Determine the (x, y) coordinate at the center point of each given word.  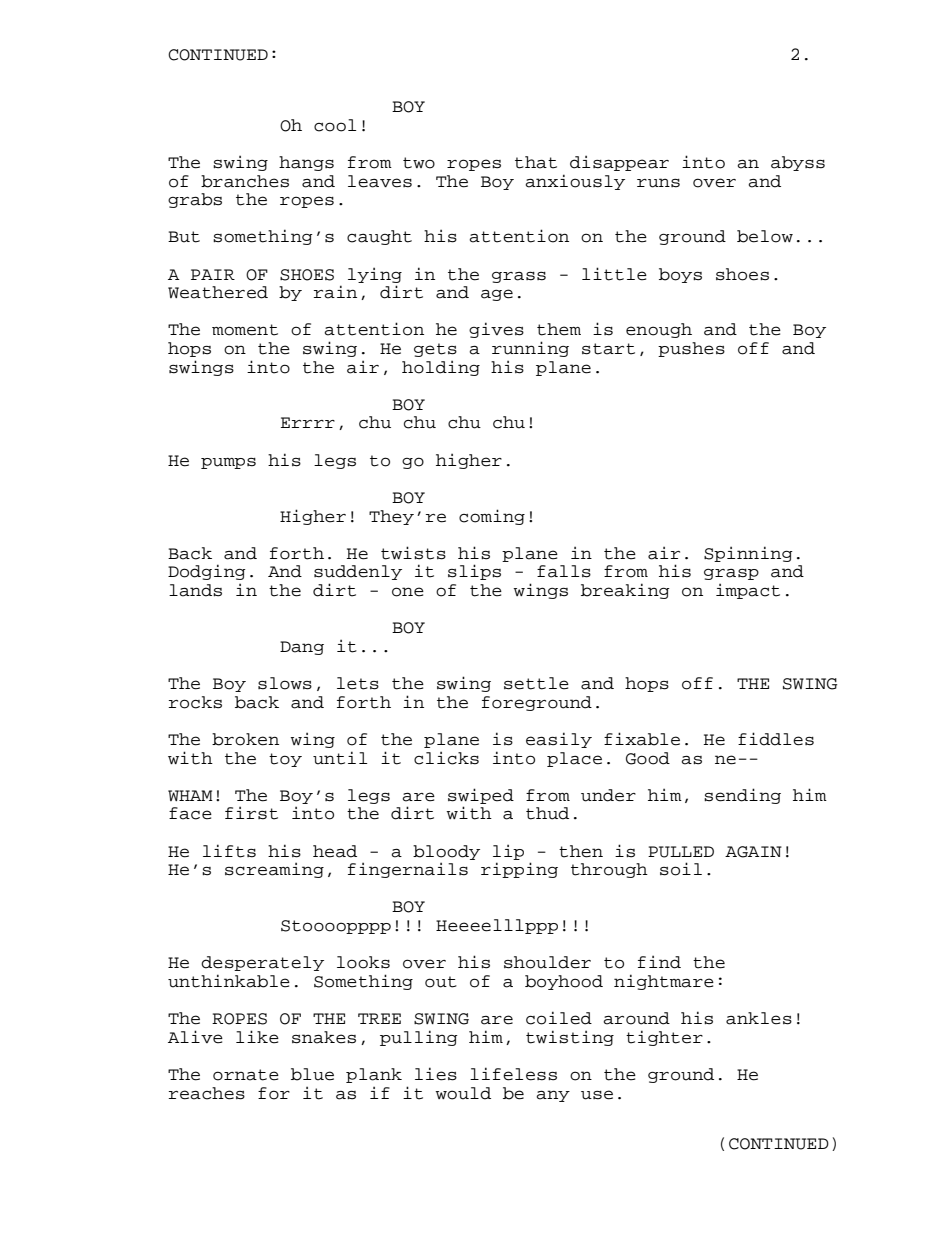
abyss (798, 163)
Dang (302, 648)
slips (474, 572)
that (536, 162)
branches (245, 181)
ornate (246, 1075)
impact (748, 591)
